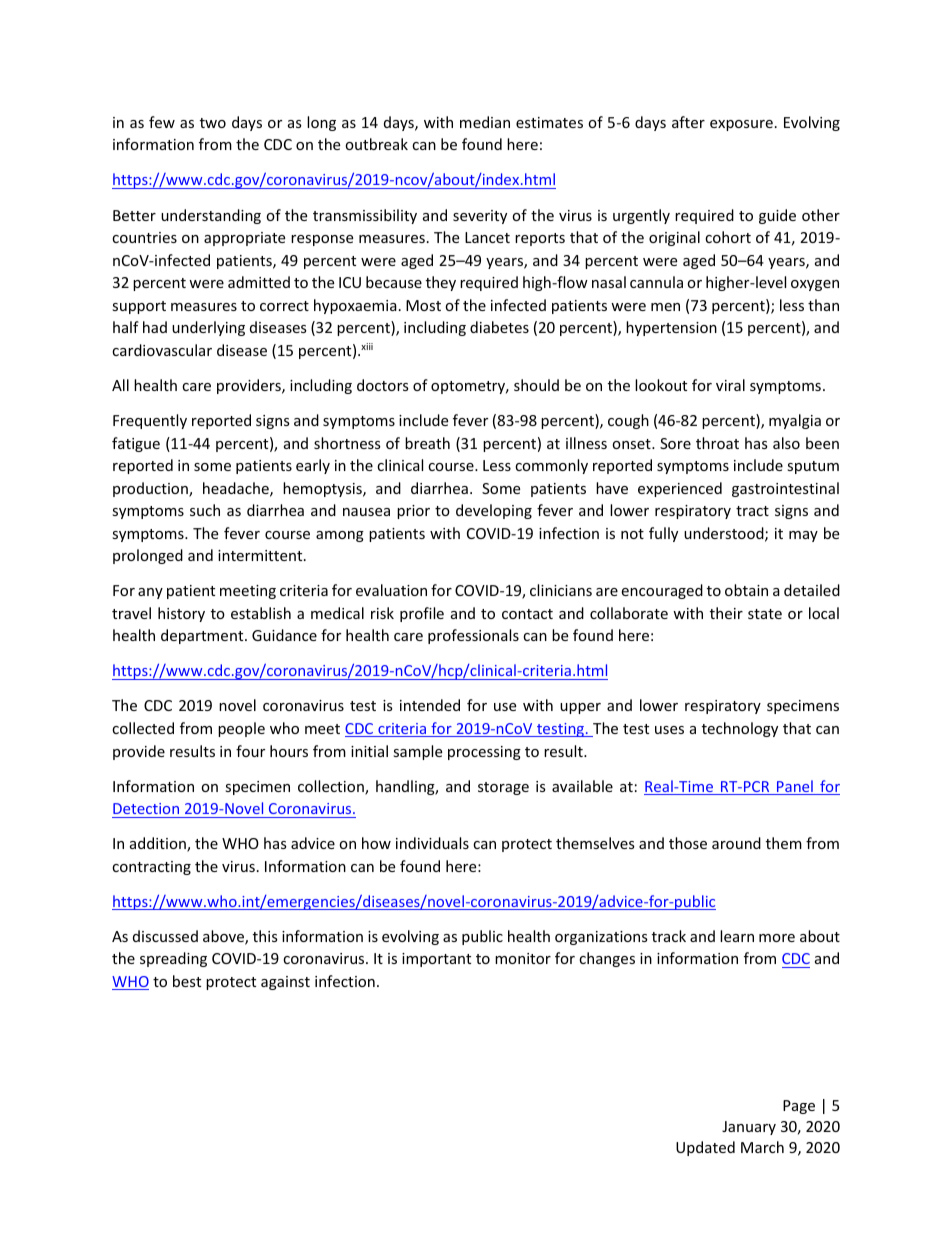  What do you see at coordinates (485, 122) in the screenshot?
I see `median` at bounding box center [485, 122].
